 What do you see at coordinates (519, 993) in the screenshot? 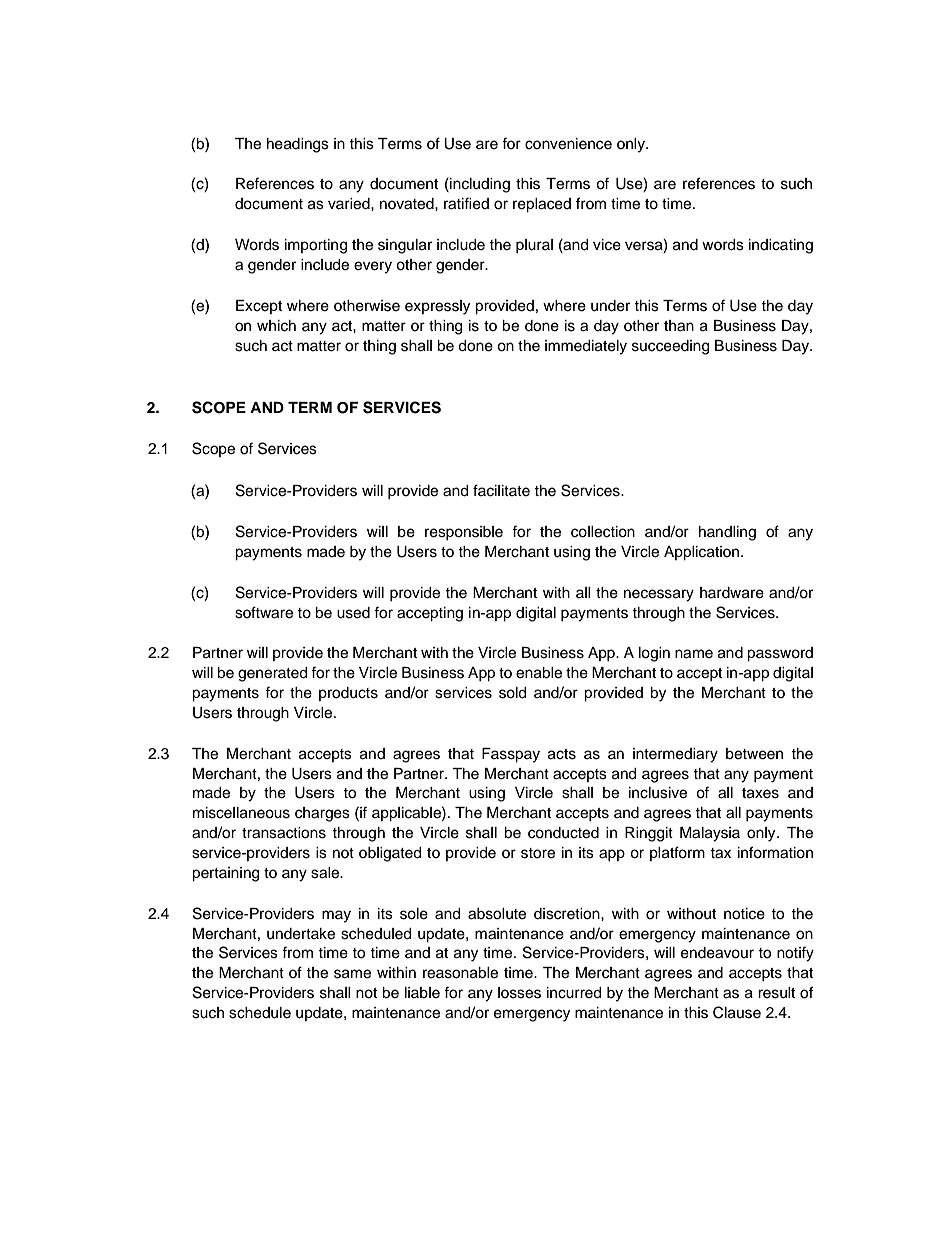
I see `losses` at bounding box center [519, 993].
